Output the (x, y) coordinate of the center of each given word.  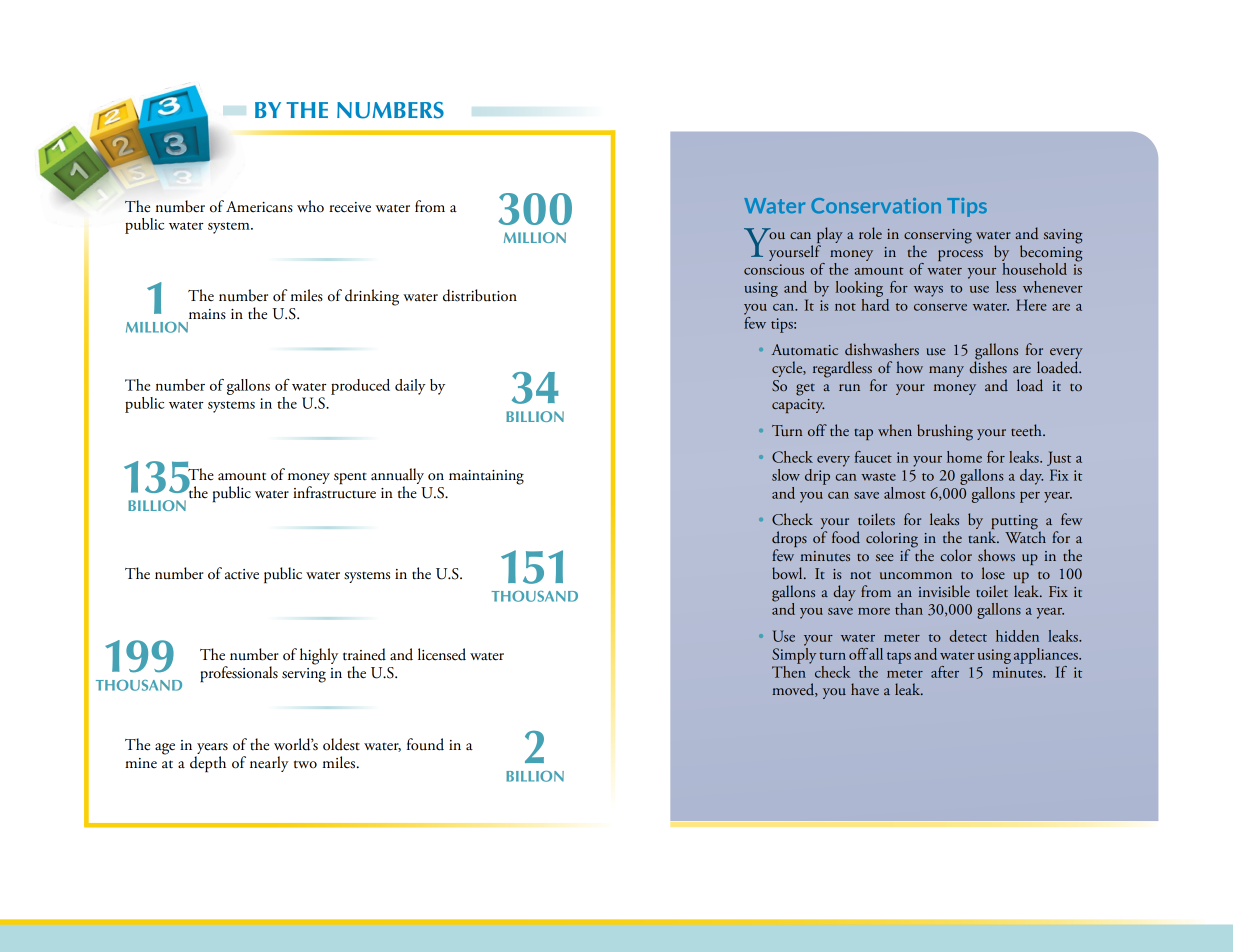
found (425, 744)
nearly (269, 764)
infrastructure (334, 491)
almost (905, 493)
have (865, 689)
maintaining (486, 477)
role (870, 233)
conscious (774, 269)
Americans (259, 207)
